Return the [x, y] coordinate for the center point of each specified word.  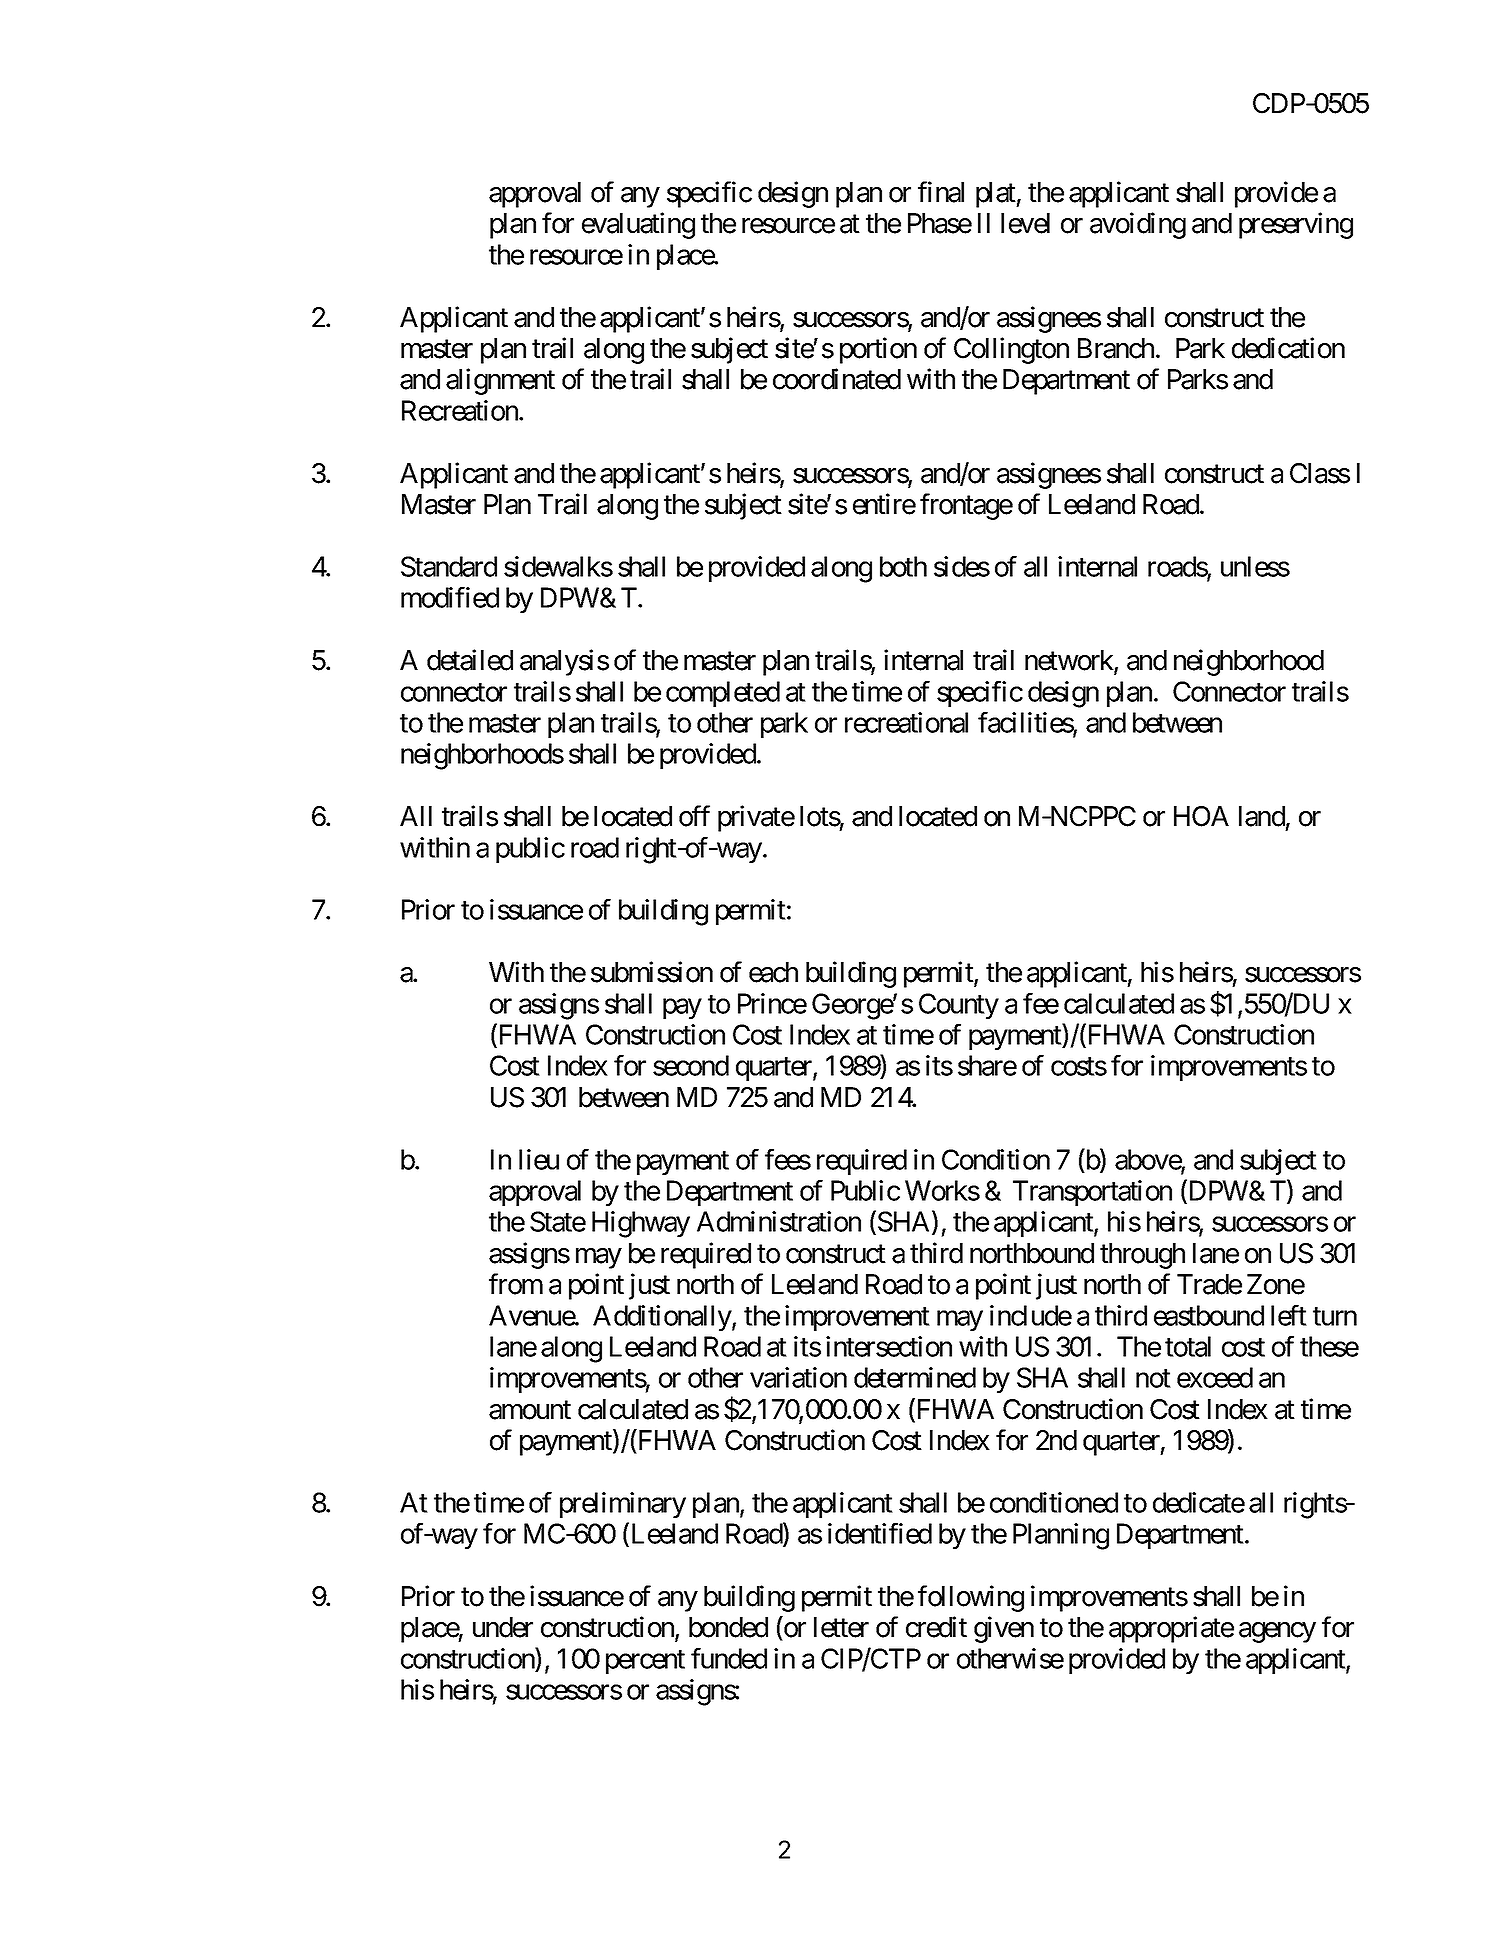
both [903, 566]
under [503, 1627]
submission [652, 972]
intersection [889, 1346]
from [516, 1284]
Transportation [1092, 1193]
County [959, 1006]
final [941, 192]
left [1289, 1315]
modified [450, 597]
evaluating [638, 225]
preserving [1296, 225]
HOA [1201, 816]
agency [1277, 1632]
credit [936, 1627]
